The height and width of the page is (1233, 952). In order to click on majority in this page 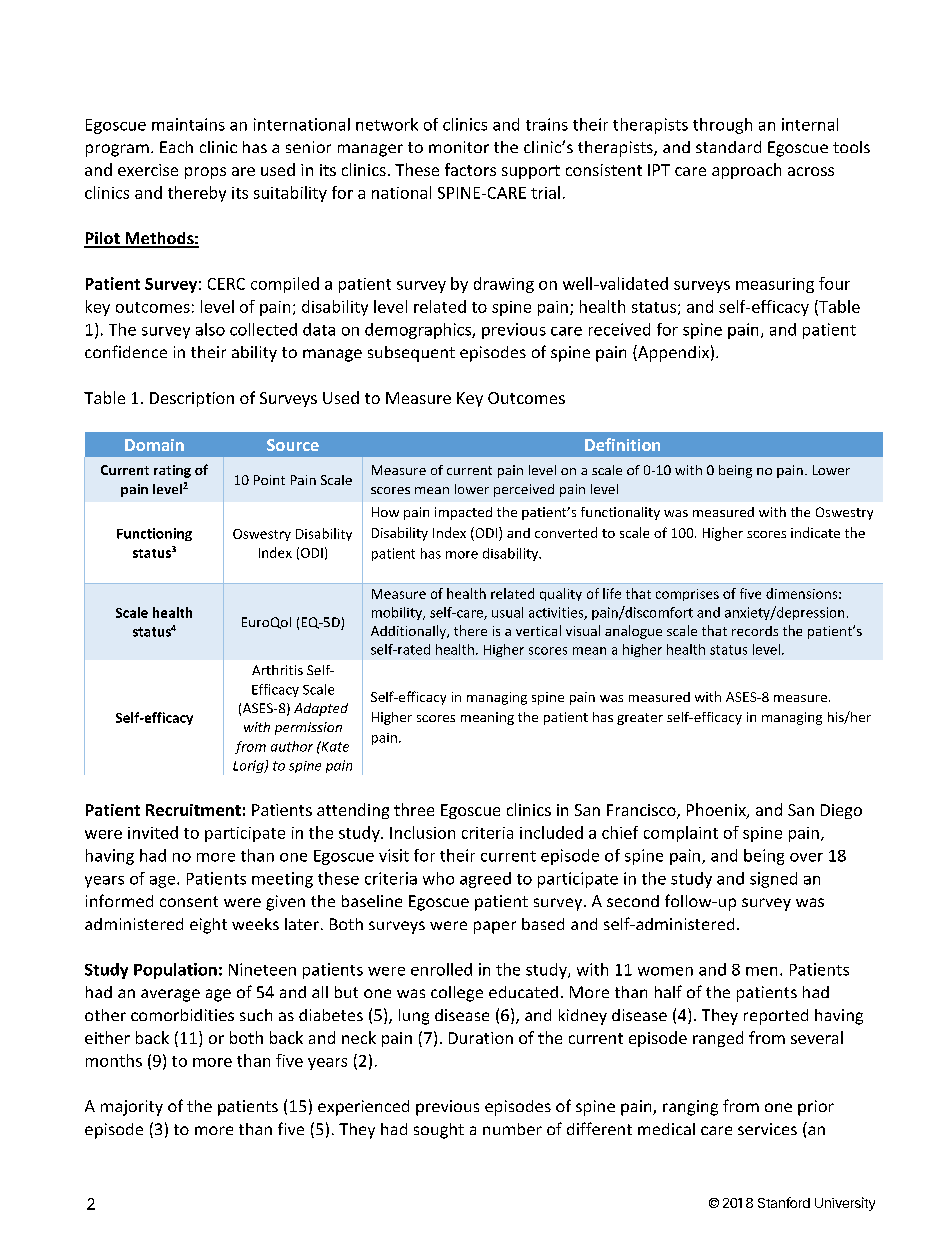, I will do `click(132, 1108)`.
